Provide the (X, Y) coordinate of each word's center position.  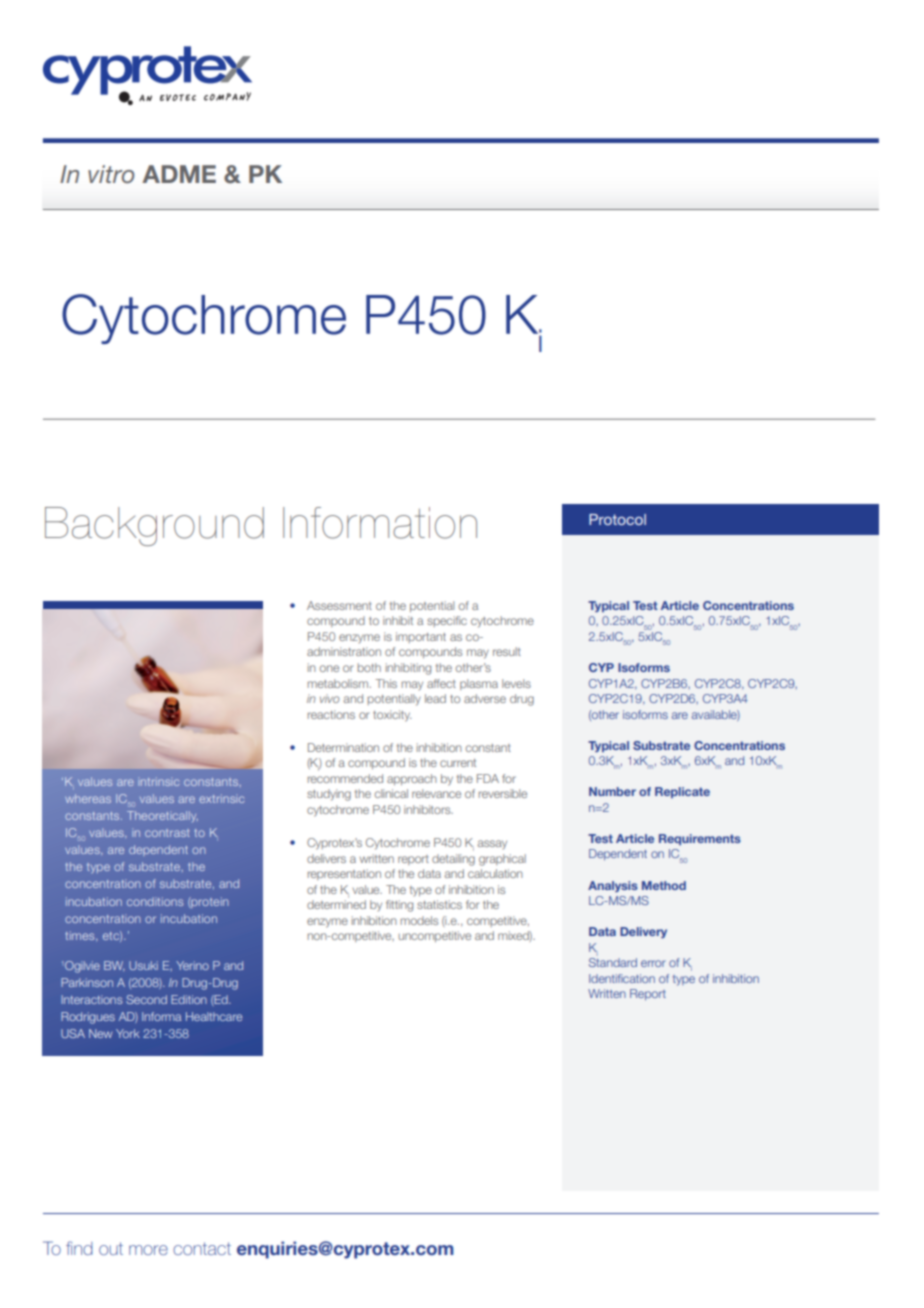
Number (612, 791)
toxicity (392, 716)
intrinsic (158, 781)
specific (447, 621)
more (148, 1250)
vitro (111, 174)
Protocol (617, 519)
